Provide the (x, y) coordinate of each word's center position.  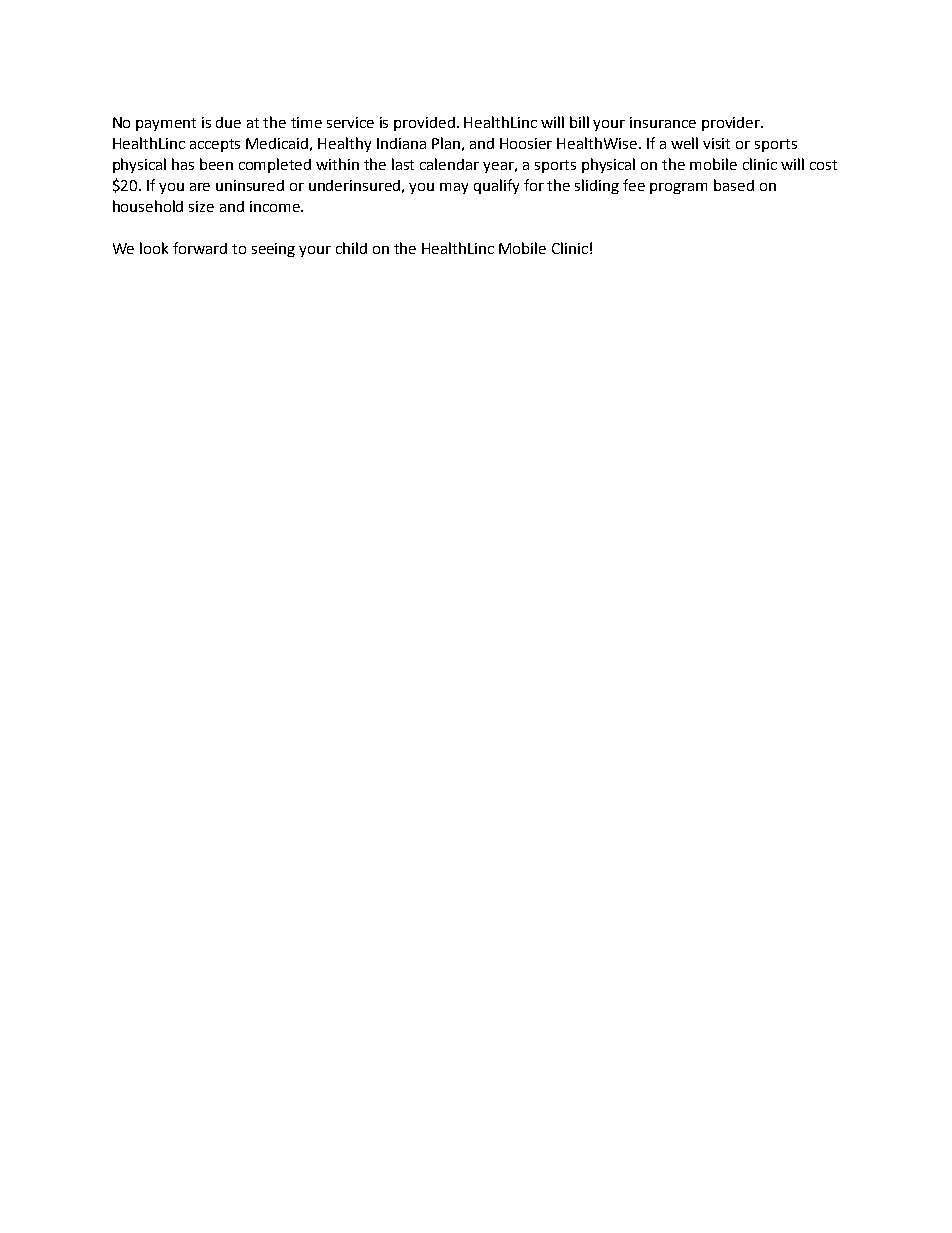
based (734, 185)
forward (200, 248)
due (228, 122)
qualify (496, 186)
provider (732, 124)
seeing (273, 250)
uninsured (250, 185)
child (351, 248)
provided (424, 124)
